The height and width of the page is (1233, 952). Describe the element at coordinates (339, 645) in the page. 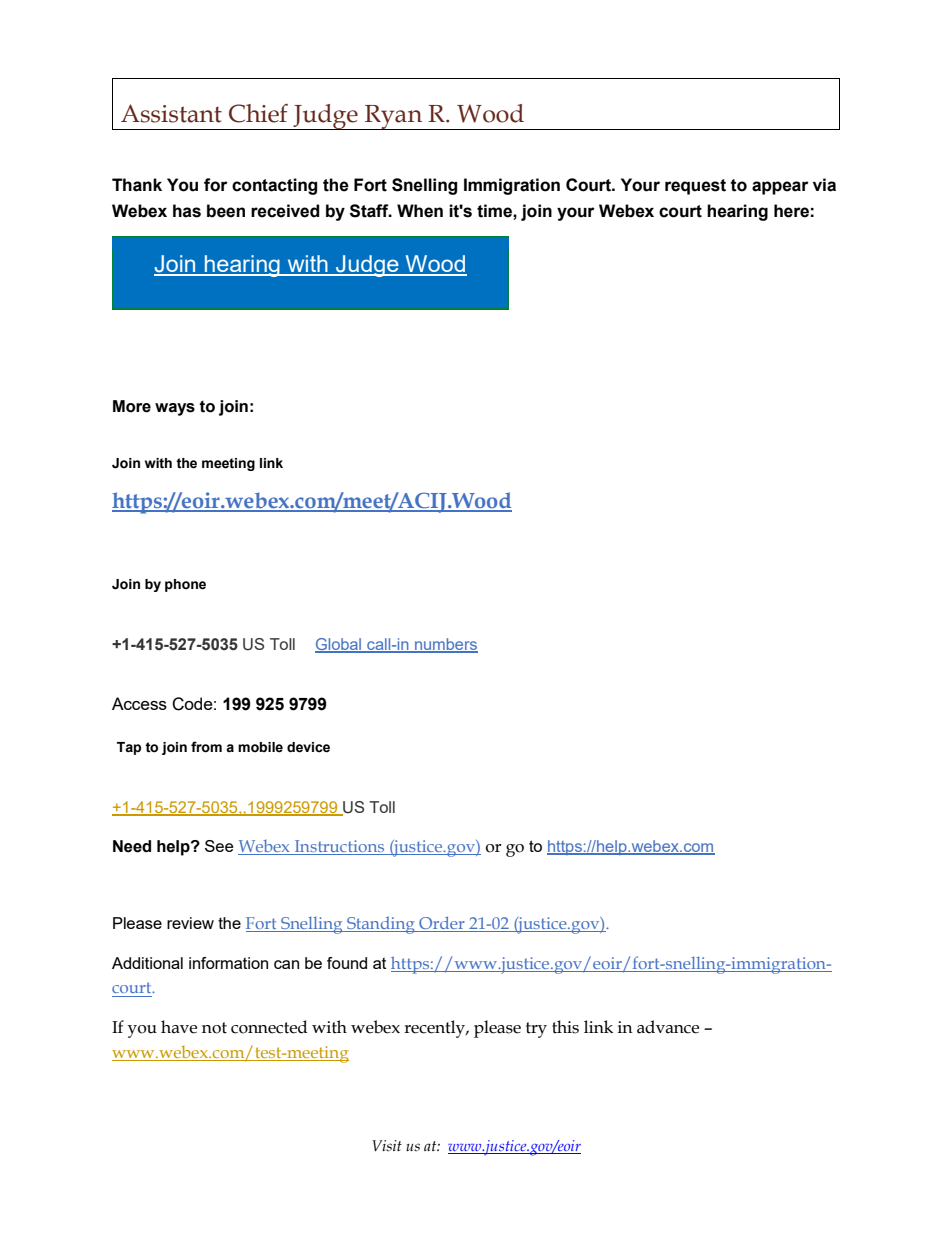

I see `Global` at that location.
